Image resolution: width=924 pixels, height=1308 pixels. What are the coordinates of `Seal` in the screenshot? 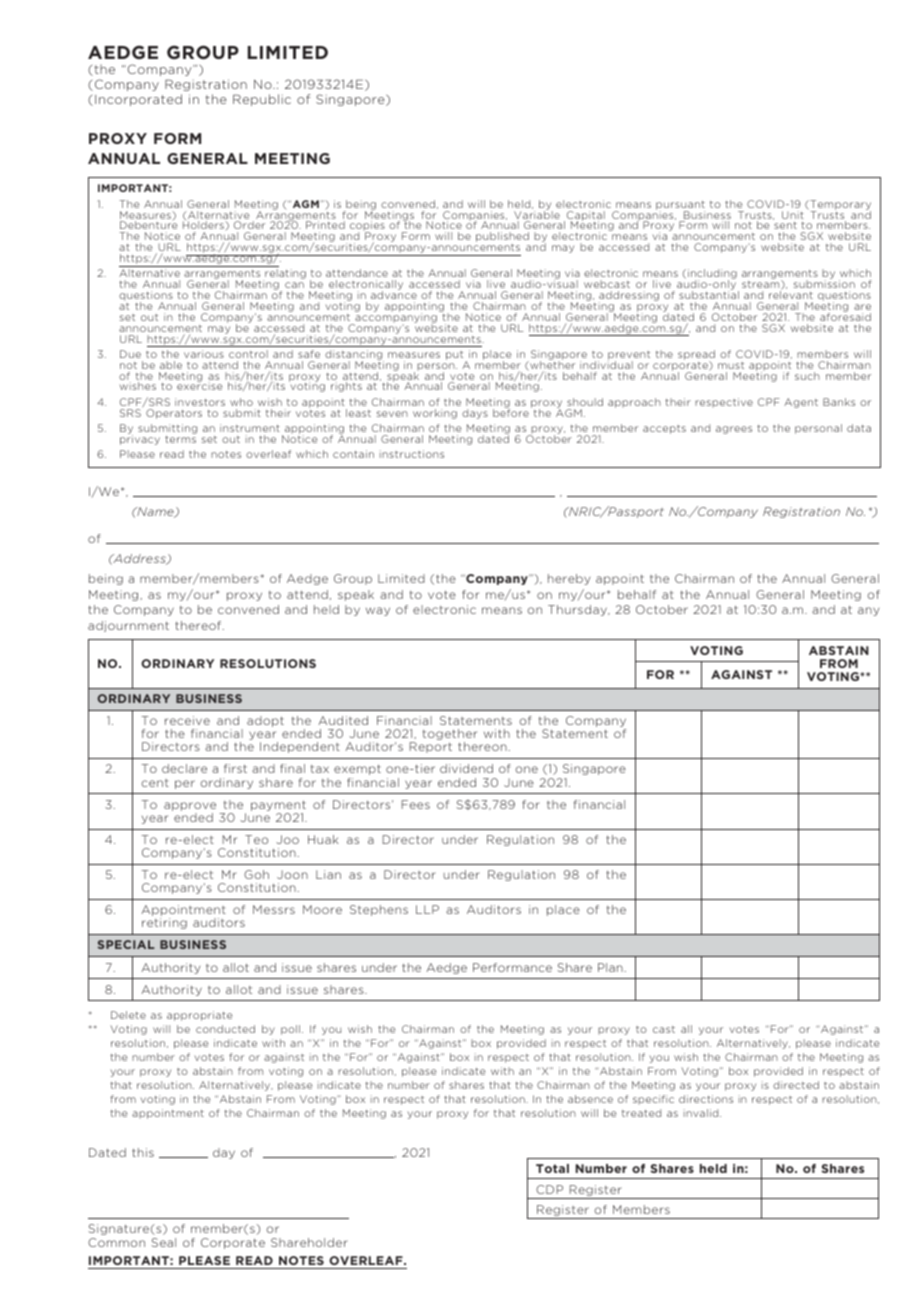 It's located at (163, 1242).
